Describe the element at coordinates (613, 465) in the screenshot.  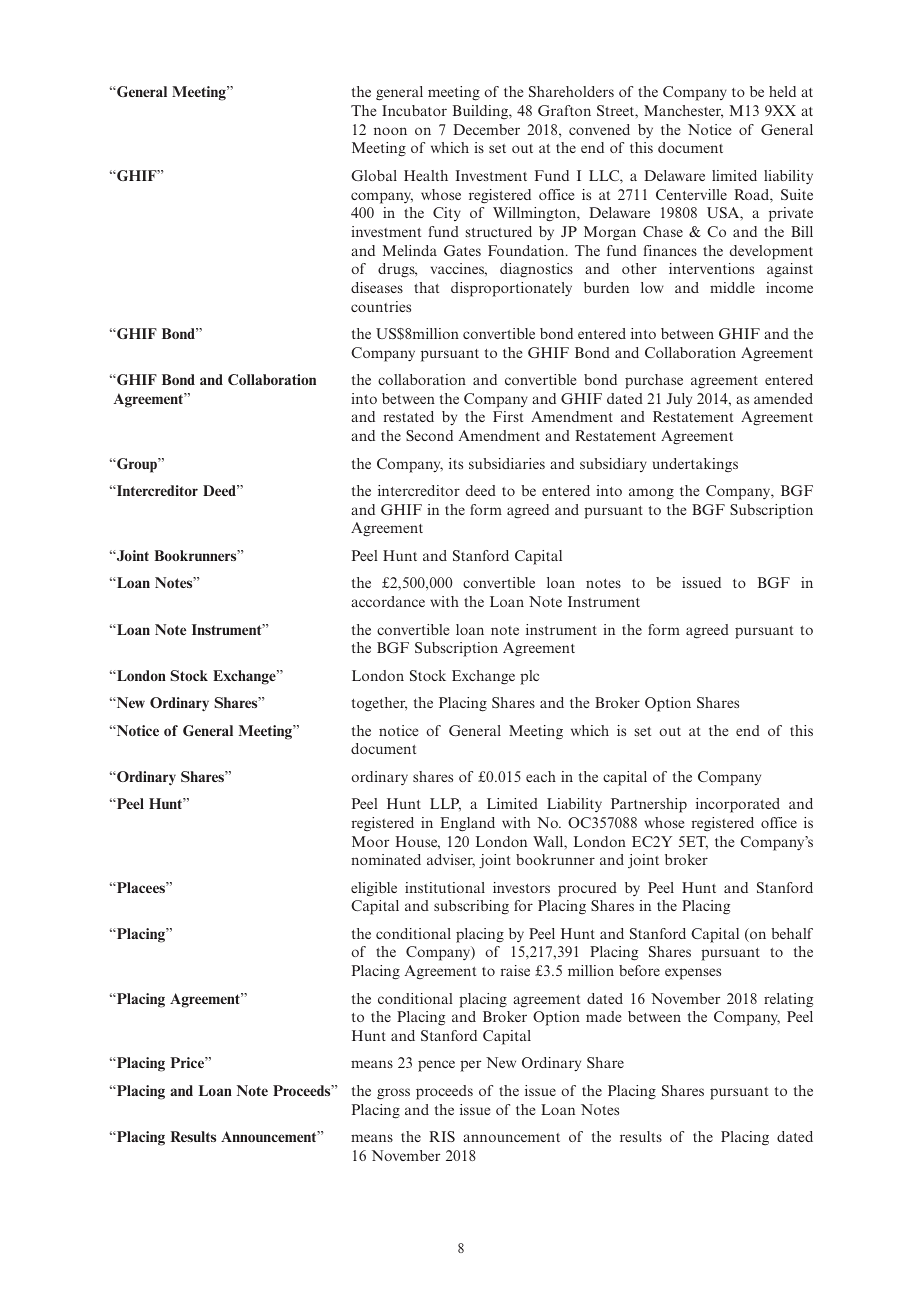
I see `subsidiary` at that location.
